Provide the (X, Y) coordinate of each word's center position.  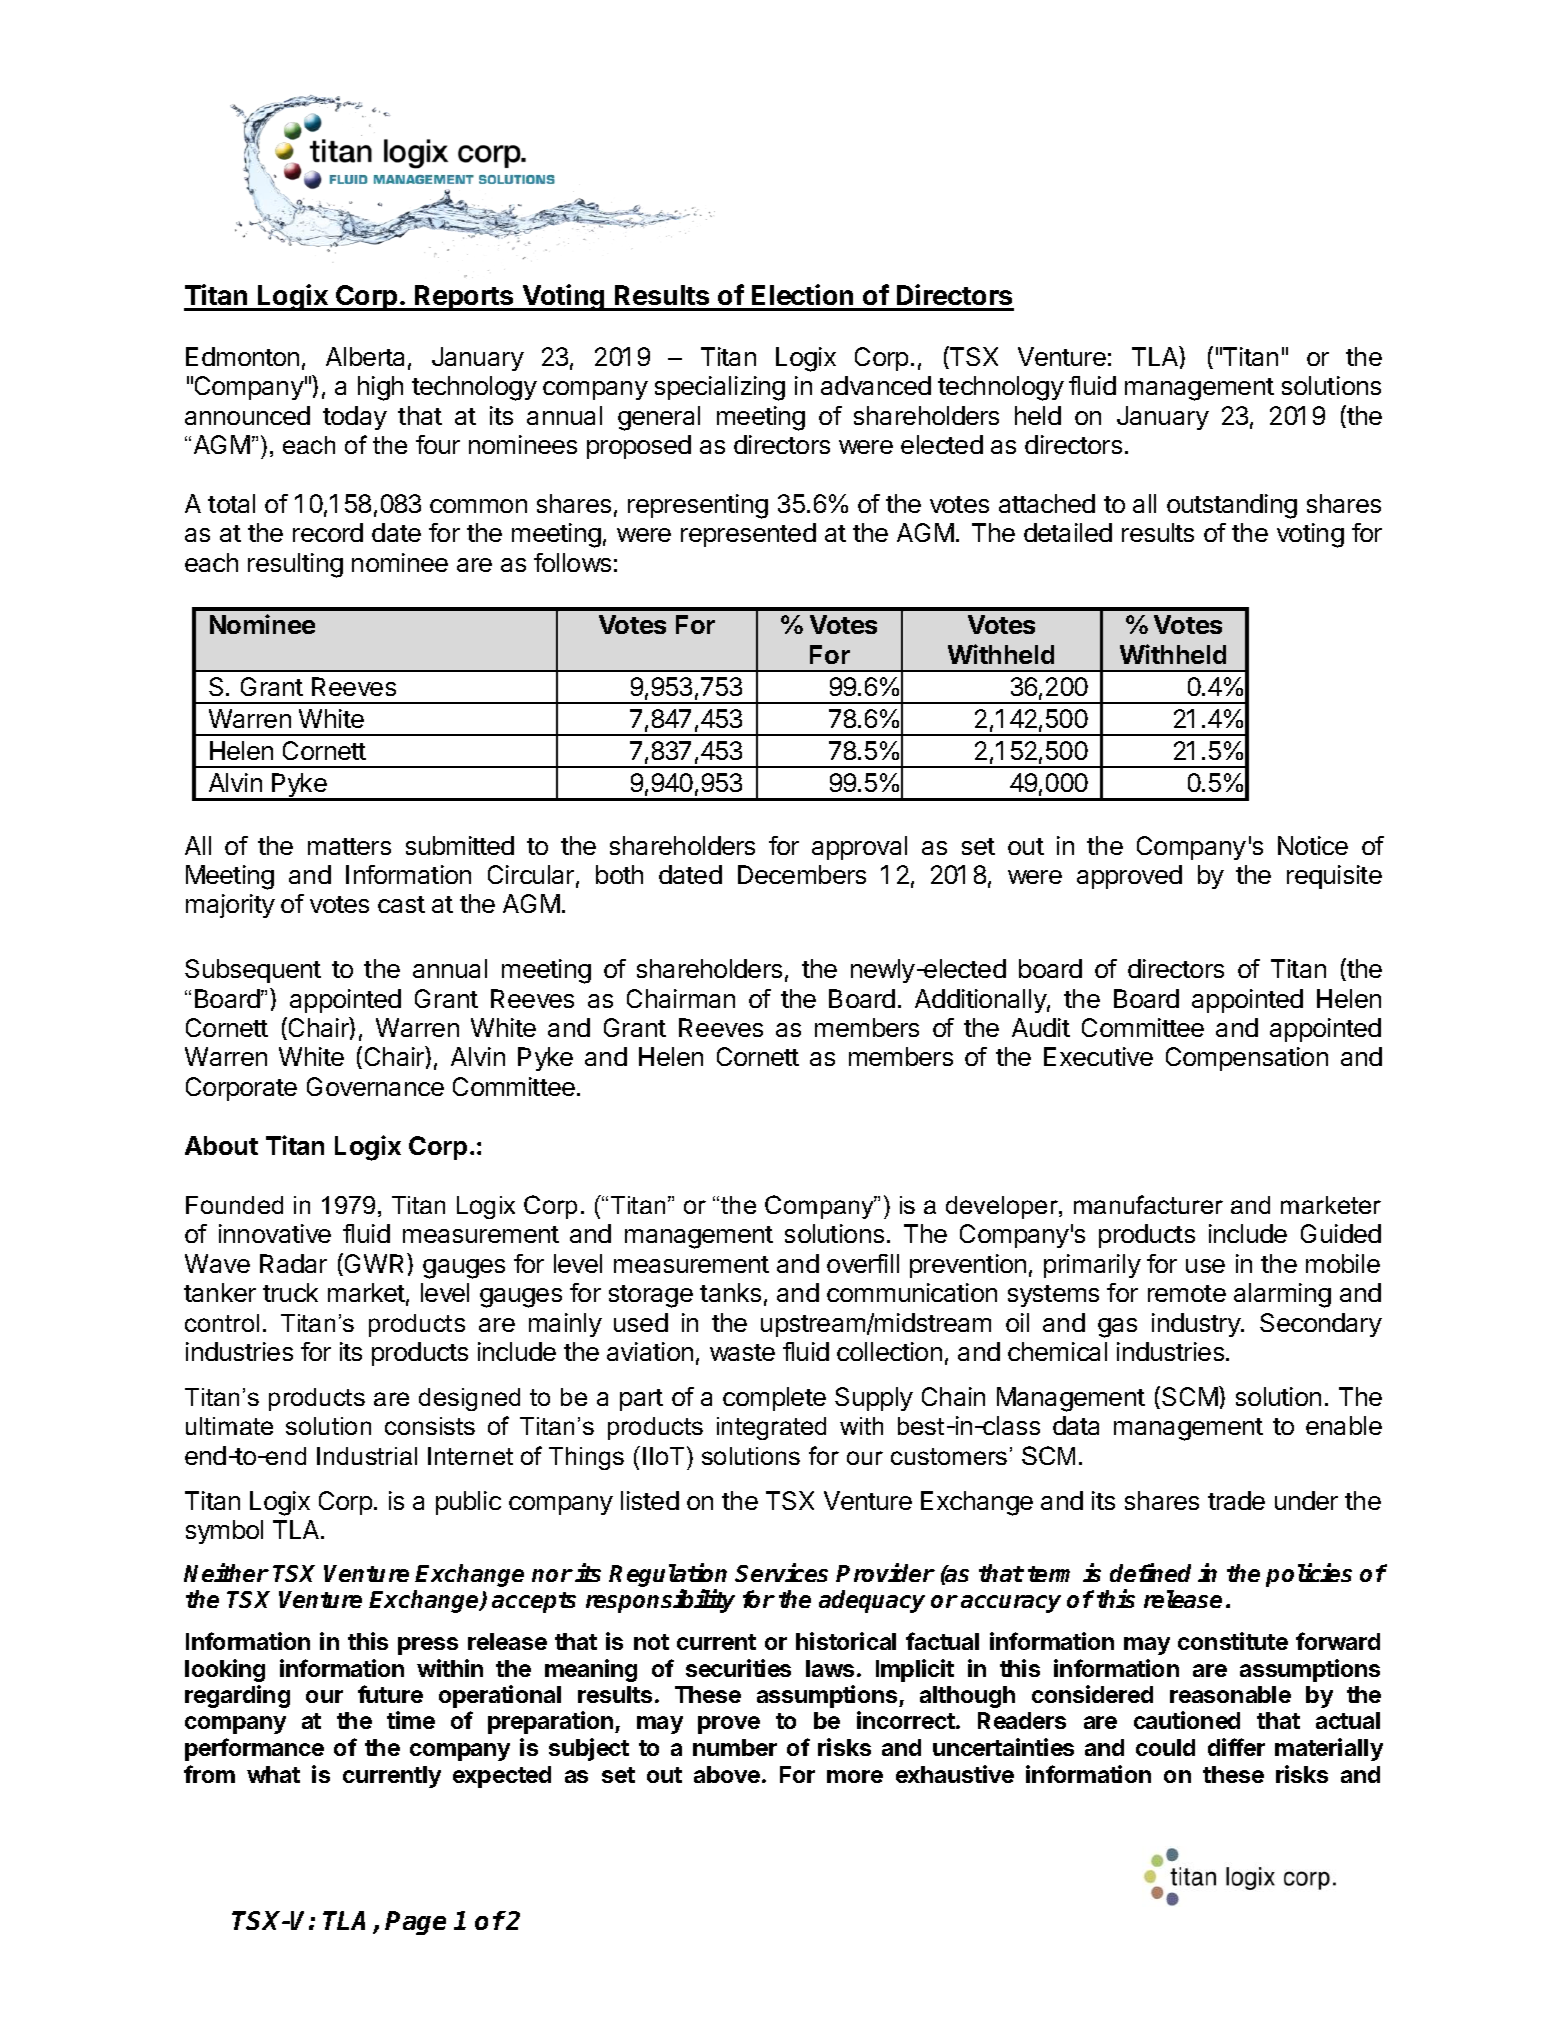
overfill (863, 1263)
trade (1236, 1500)
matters (349, 846)
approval (859, 848)
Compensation (1247, 1059)
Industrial (367, 1456)
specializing (720, 388)
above (727, 1774)
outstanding (1232, 506)
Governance (375, 1086)
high (380, 388)
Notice (1313, 845)
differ (1236, 1747)
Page (415, 1923)
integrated (771, 1428)
